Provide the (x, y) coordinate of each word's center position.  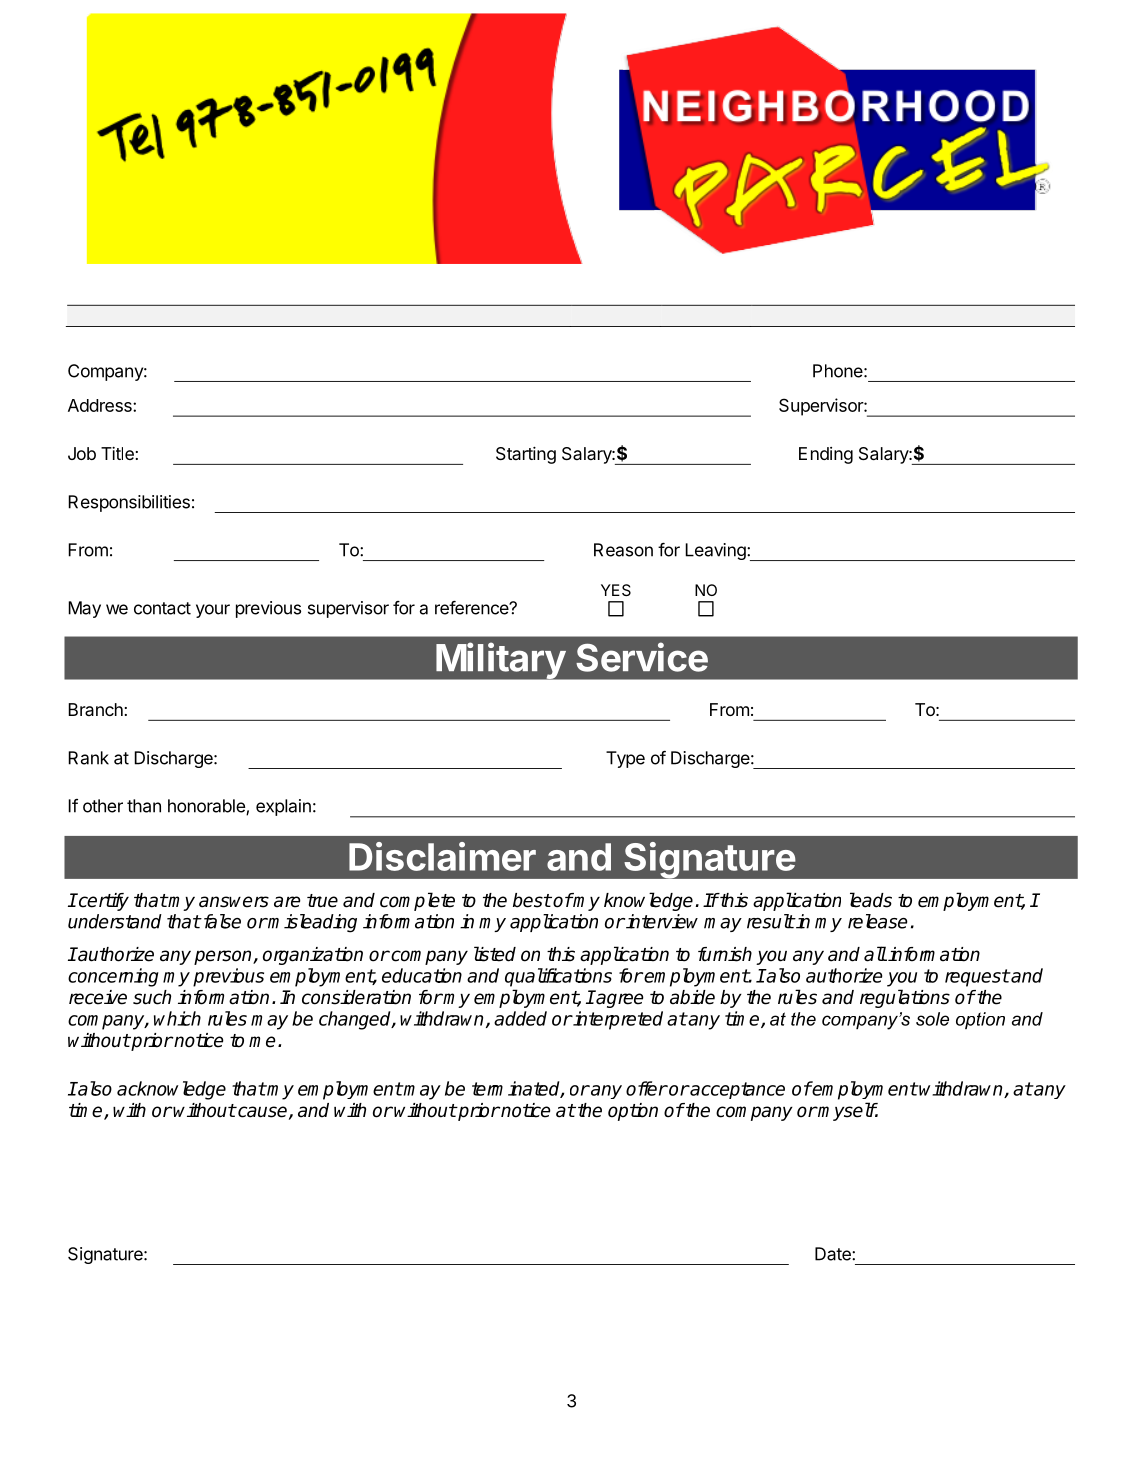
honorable (207, 807)
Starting (526, 455)
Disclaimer (442, 856)
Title (117, 453)
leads (871, 900)
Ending (826, 455)
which (177, 1018)
